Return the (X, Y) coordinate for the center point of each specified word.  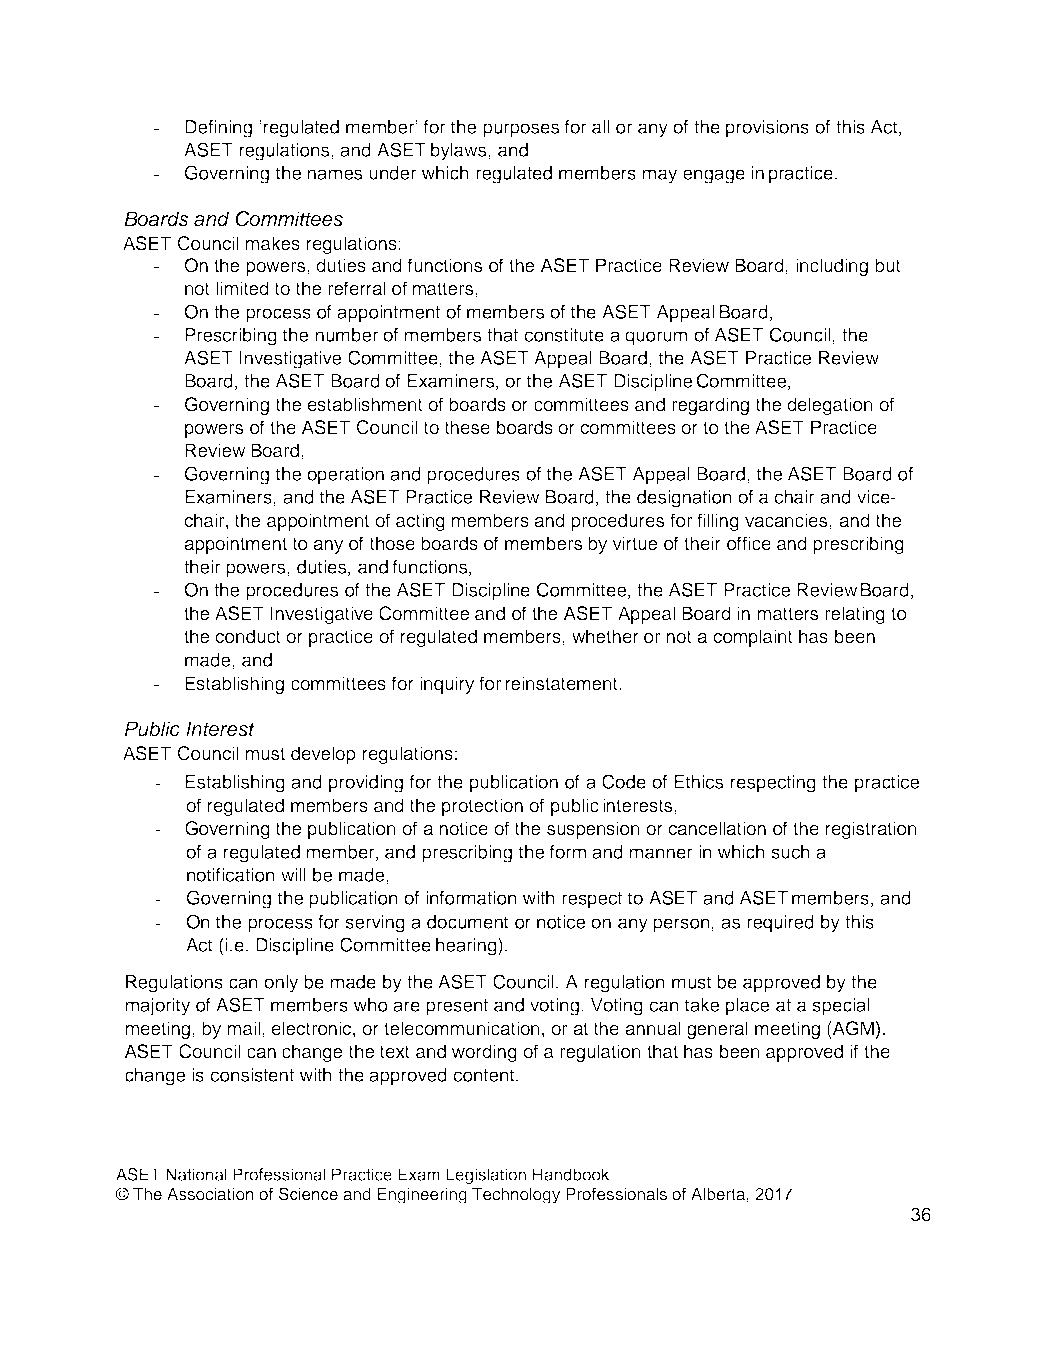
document (468, 922)
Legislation (486, 1176)
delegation (830, 406)
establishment (365, 404)
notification (231, 875)
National (196, 1174)
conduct (248, 636)
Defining (218, 129)
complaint (753, 638)
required (780, 924)
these (467, 427)
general (717, 1030)
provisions (767, 129)
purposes (521, 130)
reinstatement (563, 683)
